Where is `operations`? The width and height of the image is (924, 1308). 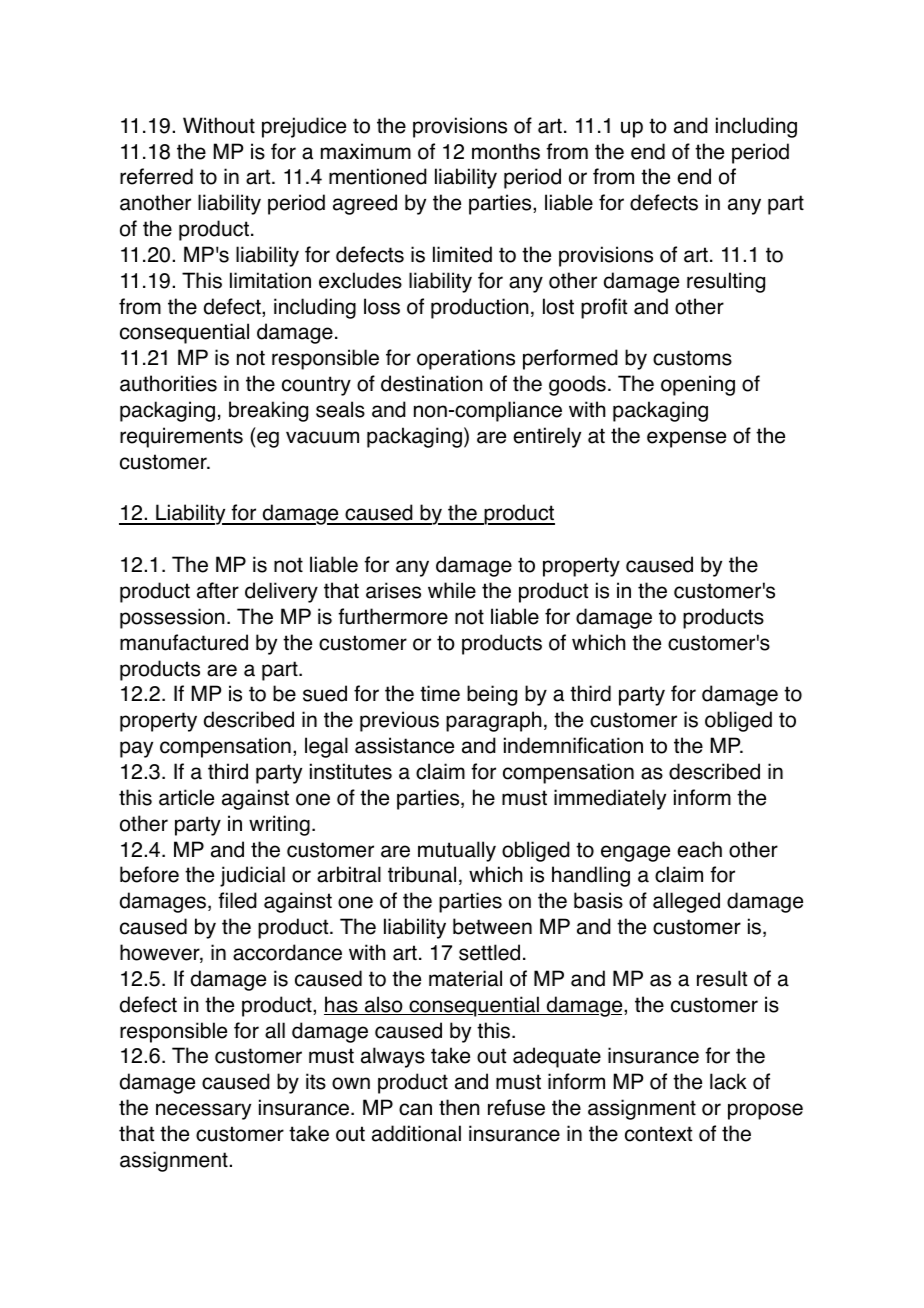
operations is located at coordinates (466, 359).
